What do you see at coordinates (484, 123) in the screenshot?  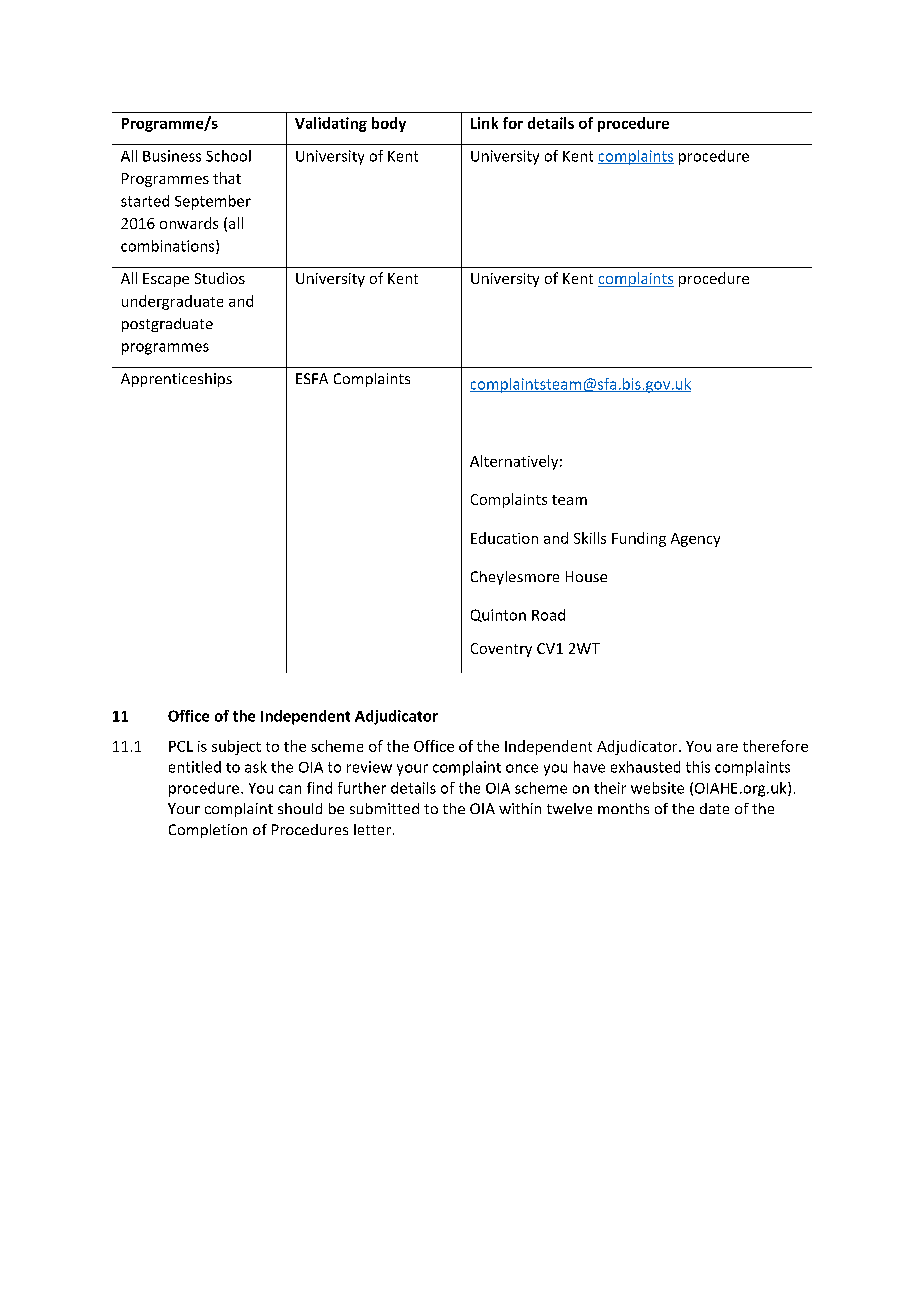 I see `Link` at bounding box center [484, 123].
